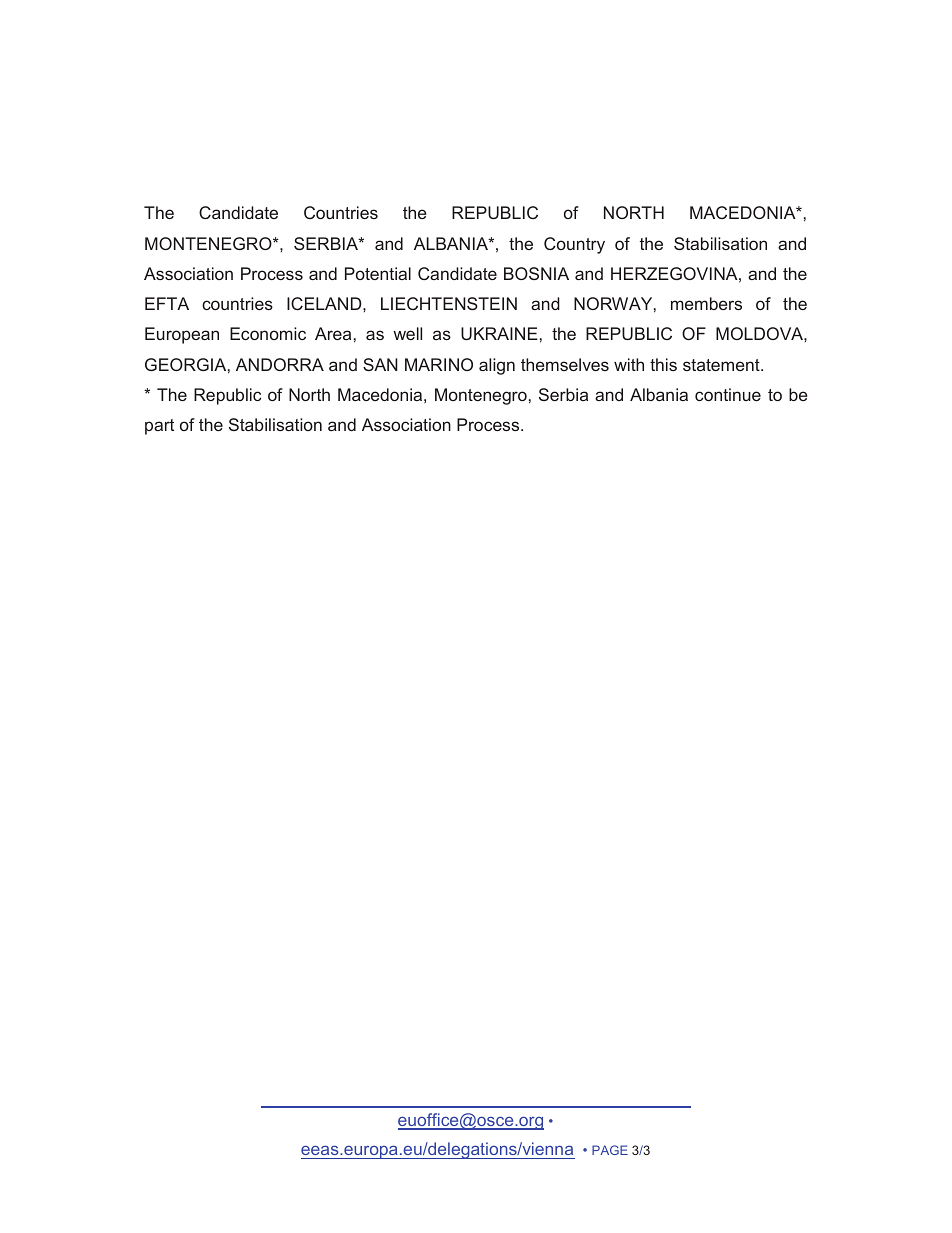 This screenshot has width=952, height=1233. What do you see at coordinates (565, 364) in the screenshot?
I see `themselves` at bounding box center [565, 364].
